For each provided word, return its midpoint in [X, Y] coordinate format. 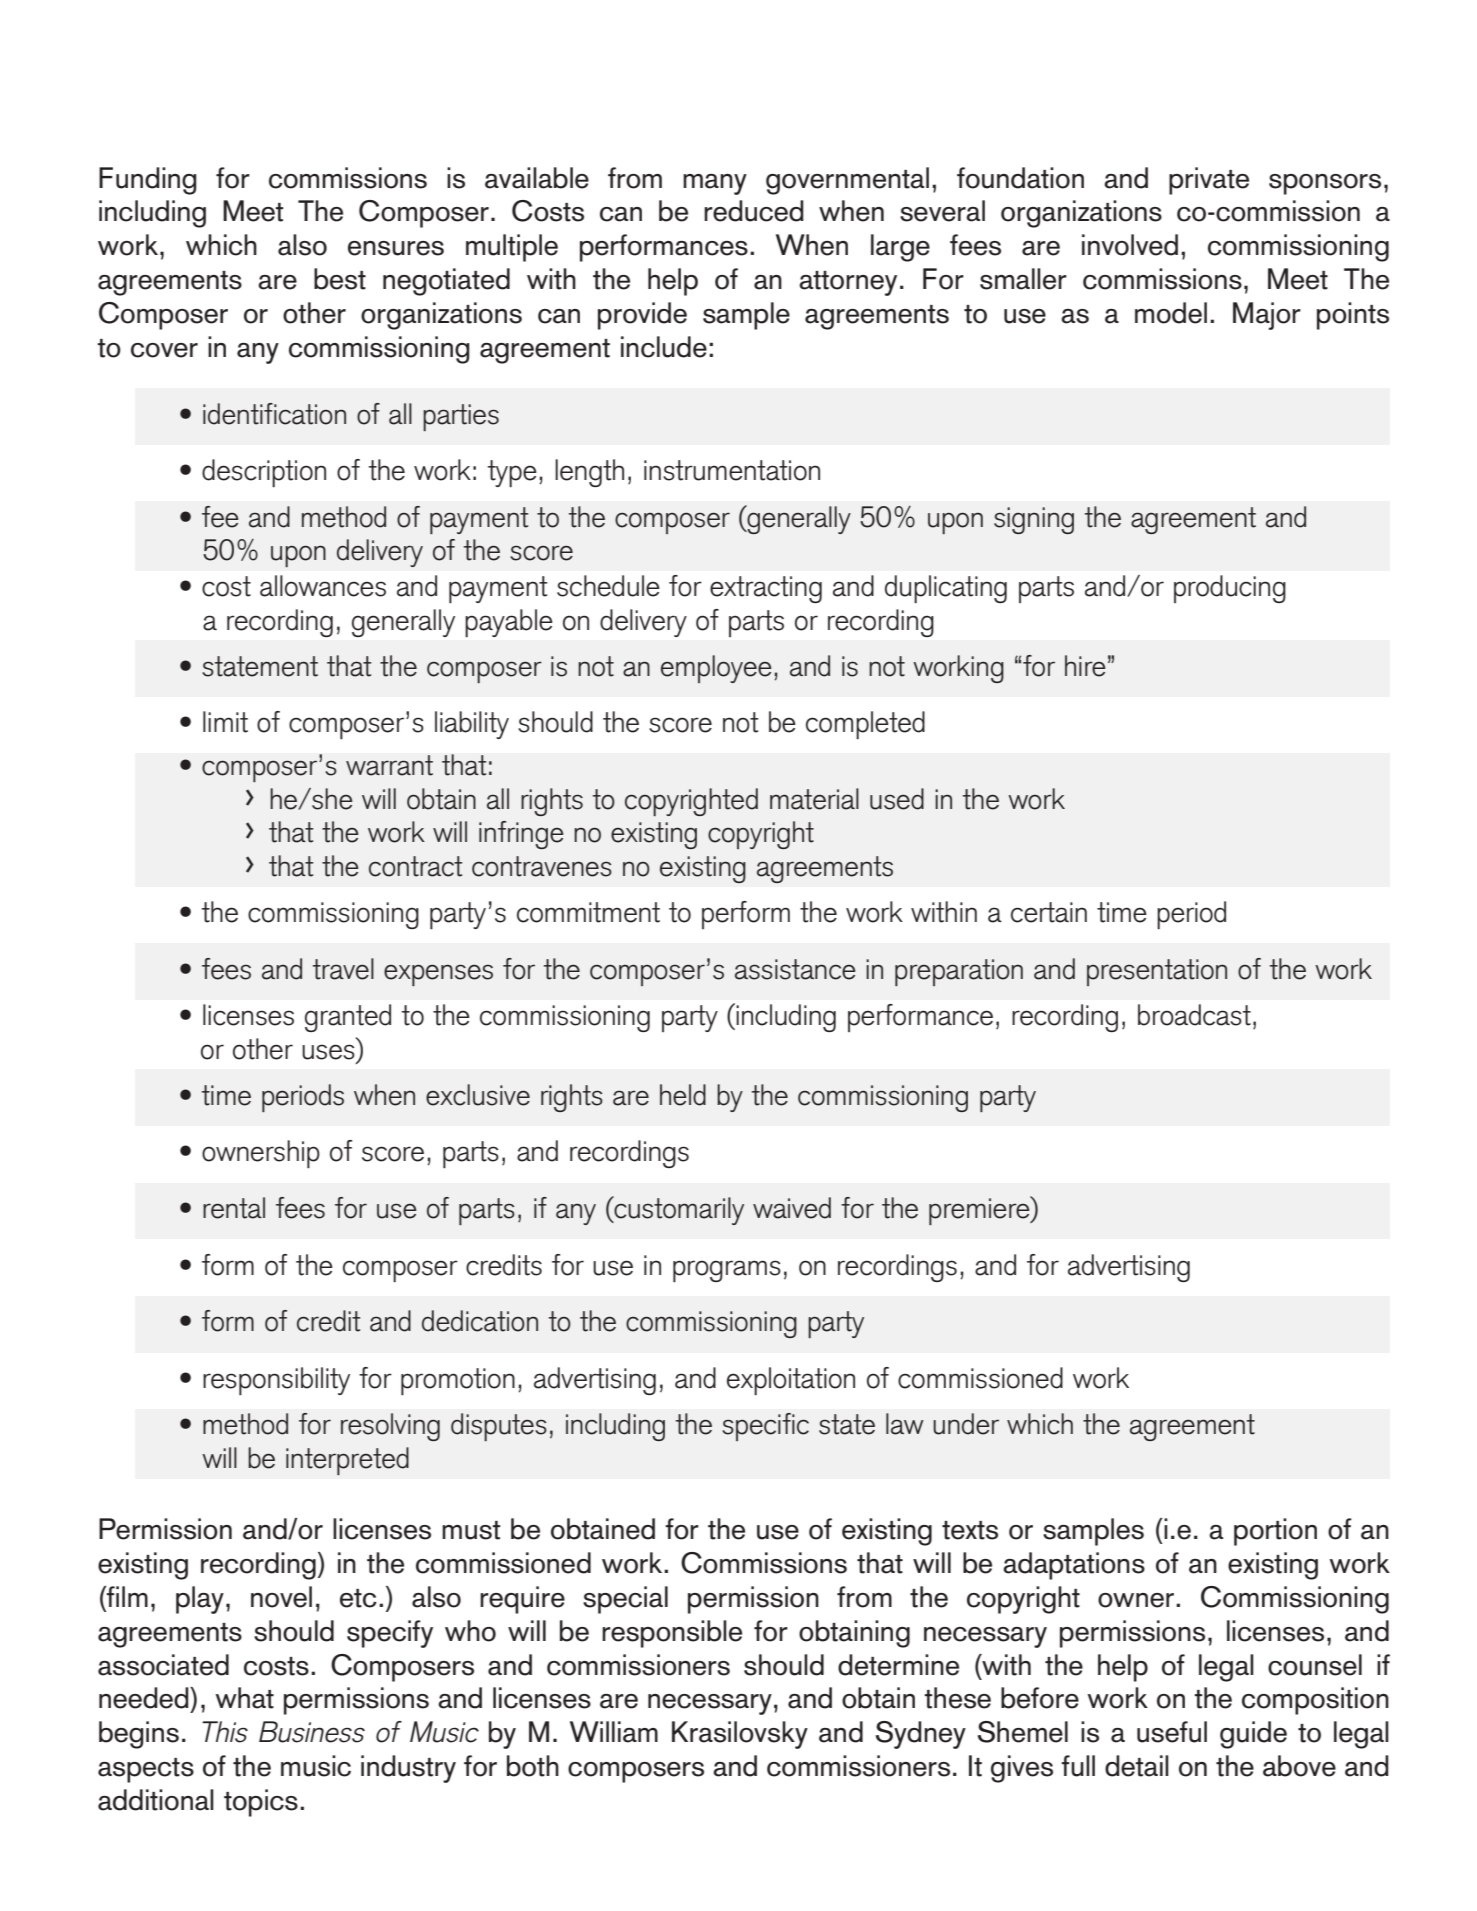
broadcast [1194, 1015]
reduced [754, 211]
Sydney [921, 1735]
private [1209, 181]
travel [343, 969]
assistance [795, 969]
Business [312, 1732]
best [340, 279]
